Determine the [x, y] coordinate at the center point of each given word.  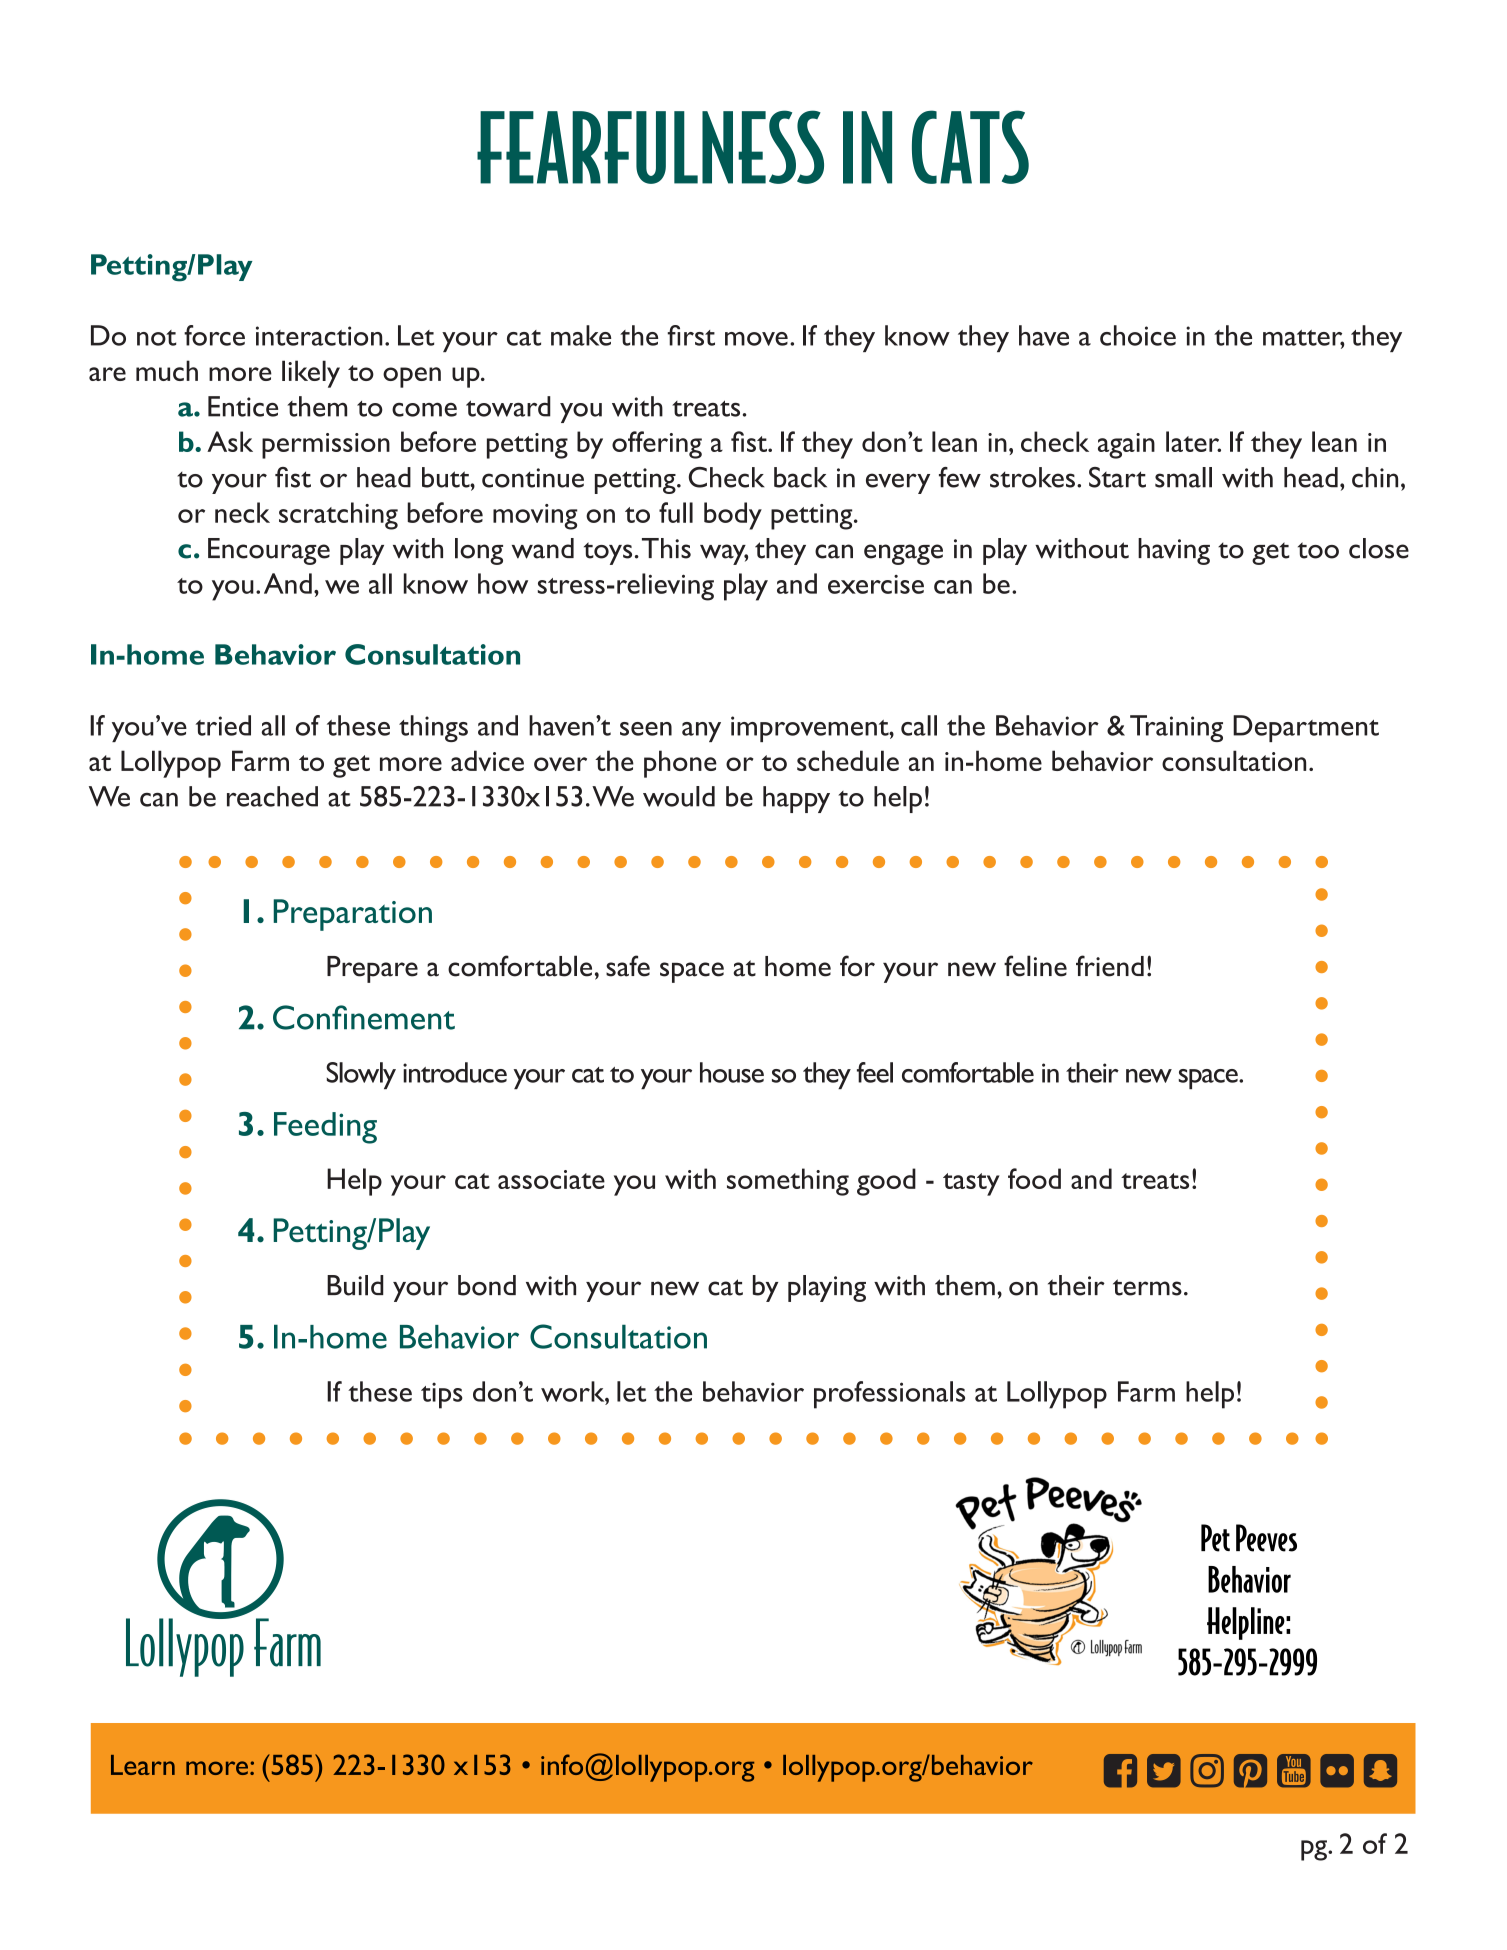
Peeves [1266, 1538]
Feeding [325, 1128]
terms [1147, 1287]
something [788, 1182]
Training [1176, 728]
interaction [319, 336]
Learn [143, 1765]
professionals [889, 1395]
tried [223, 725]
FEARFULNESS [650, 147]
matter [1304, 339]
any [701, 732]
